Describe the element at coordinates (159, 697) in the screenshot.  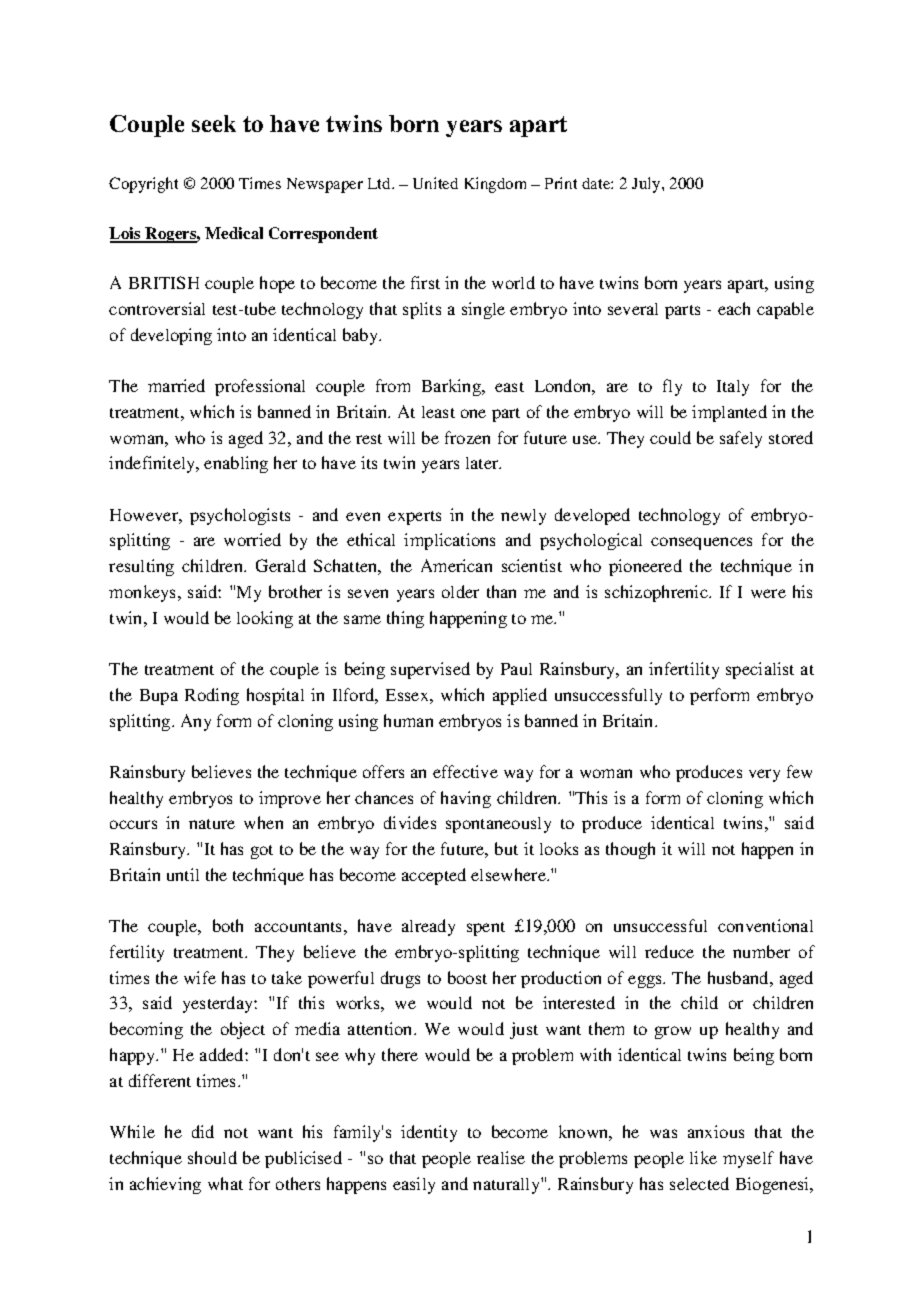
I see `Bupa` at that location.
